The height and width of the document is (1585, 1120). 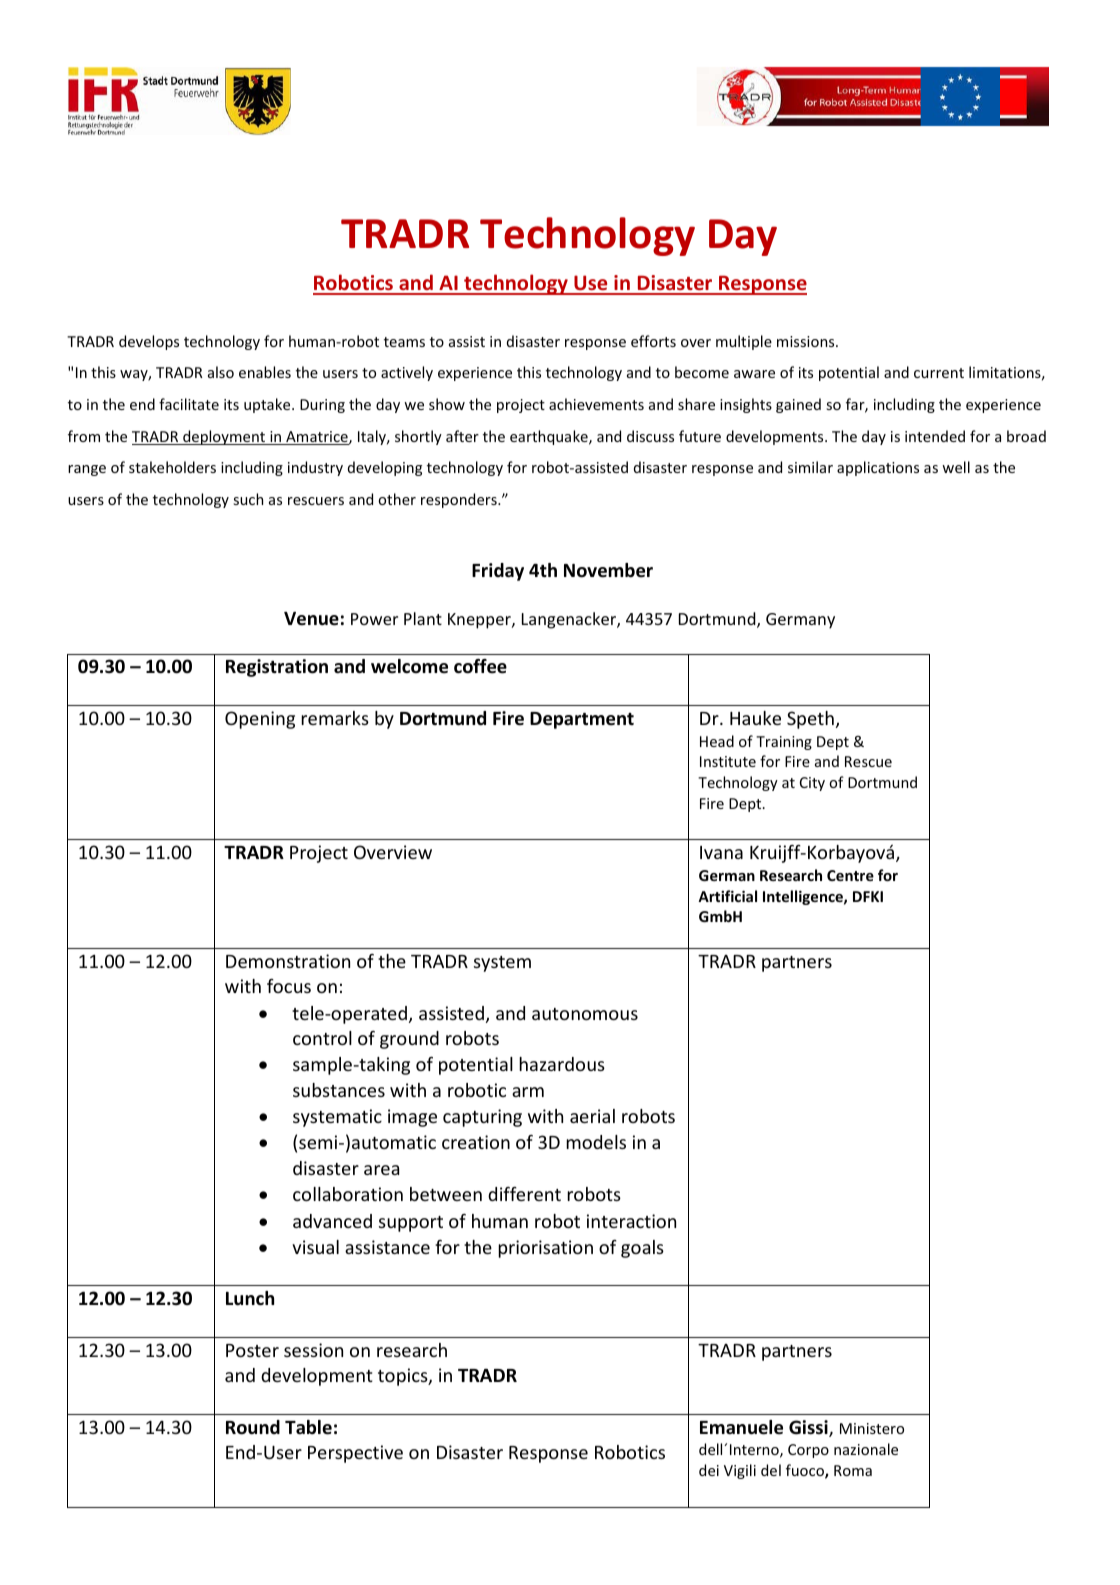 What do you see at coordinates (260, 720) in the document?
I see `Opening` at bounding box center [260, 720].
